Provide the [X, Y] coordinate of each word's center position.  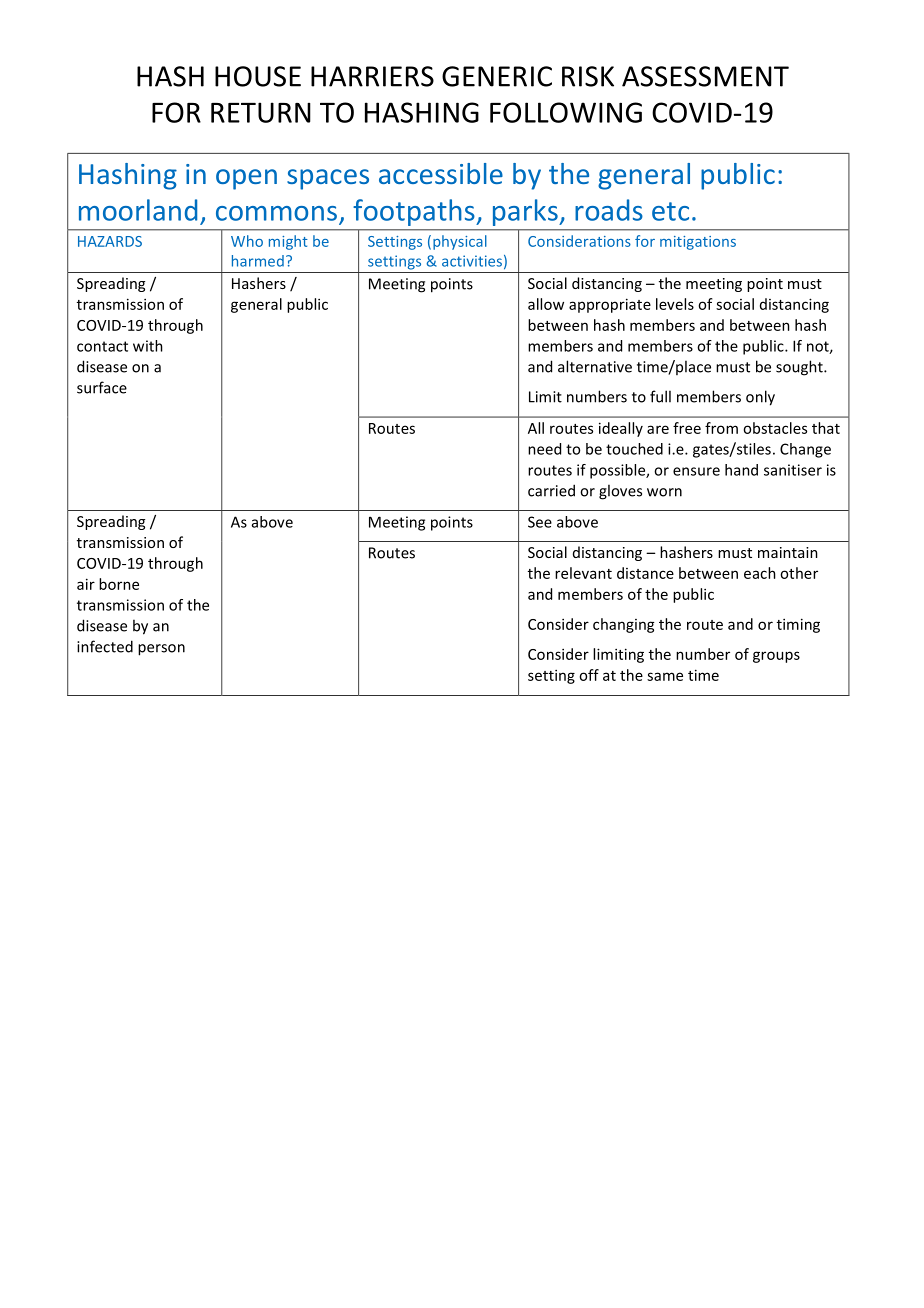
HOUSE [258, 76]
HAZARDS [110, 241]
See [540, 522]
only [760, 398]
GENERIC [497, 76]
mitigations [698, 243]
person [161, 650]
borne [119, 584]
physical [460, 242]
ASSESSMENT [705, 76]
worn [664, 492]
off [589, 675]
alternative [595, 366]
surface [102, 387]
